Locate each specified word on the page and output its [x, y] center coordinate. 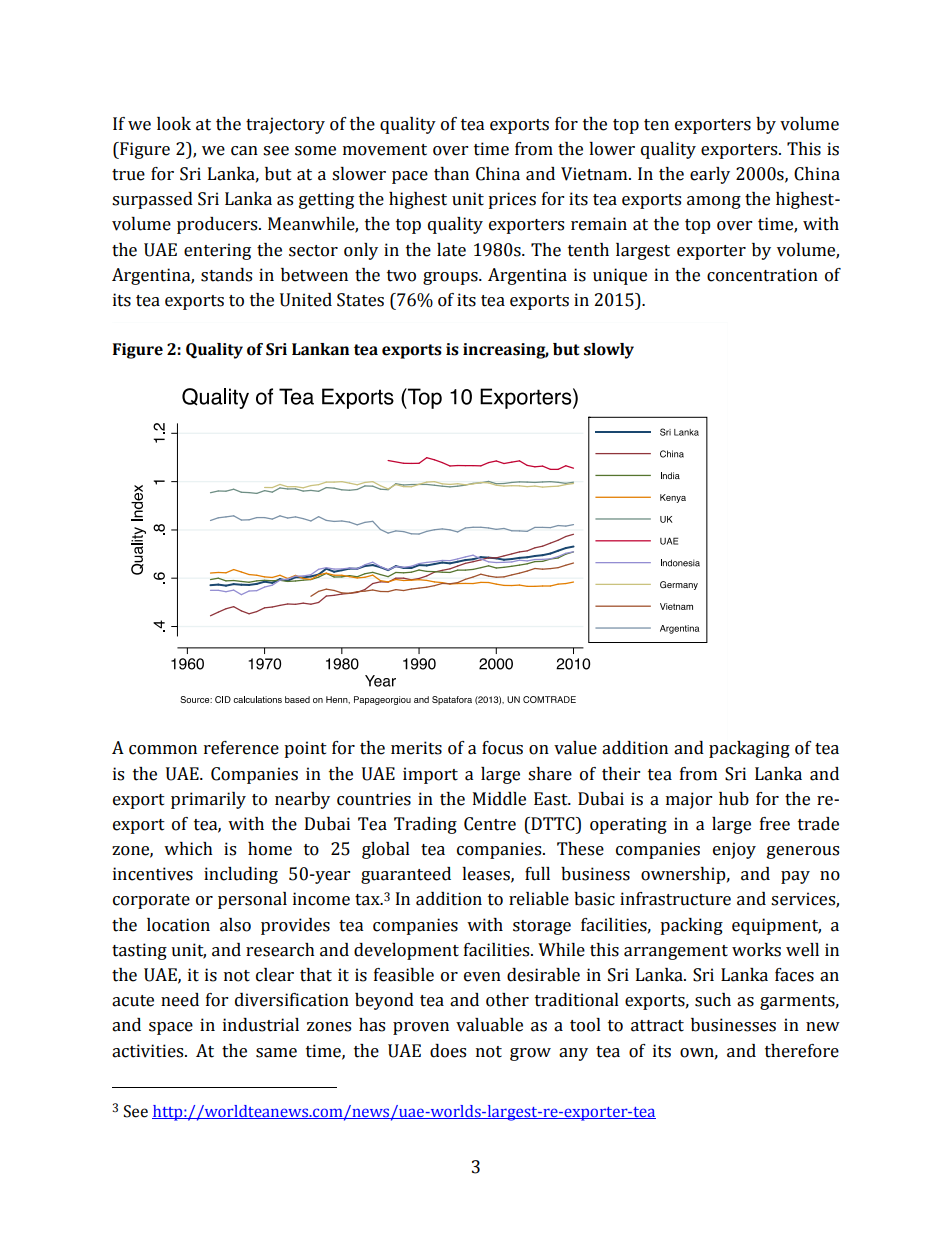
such [713, 1000]
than [451, 174]
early [710, 175]
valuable [489, 1025]
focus [502, 748]
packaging [749, 749]
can [244, 151]
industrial [261, 1025]
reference [241, 748]
